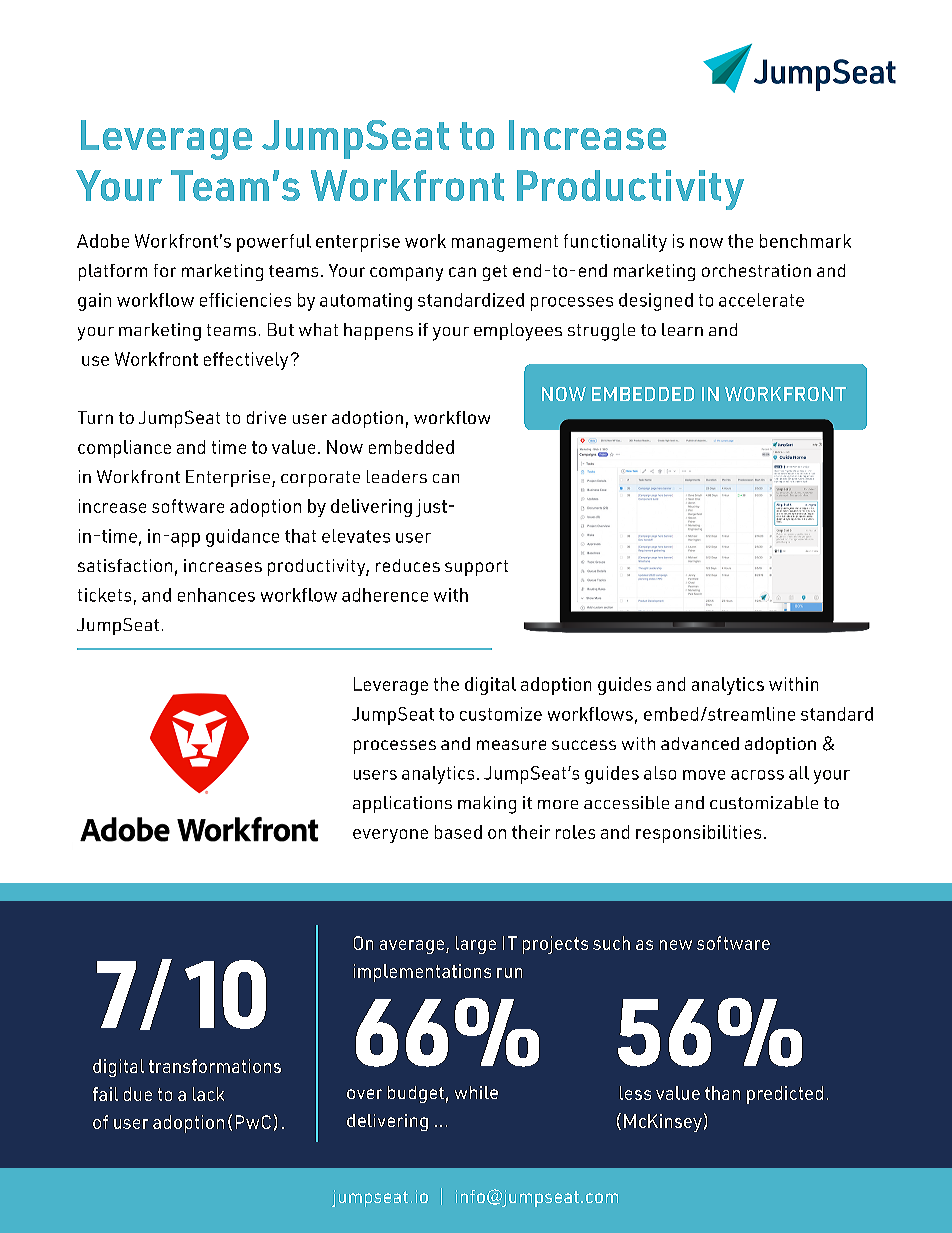 The width and height of the page is (952, 1233). What do you see at coordinates (406, 274) in the page?
I see `company` at bounding box center [406, 274].
